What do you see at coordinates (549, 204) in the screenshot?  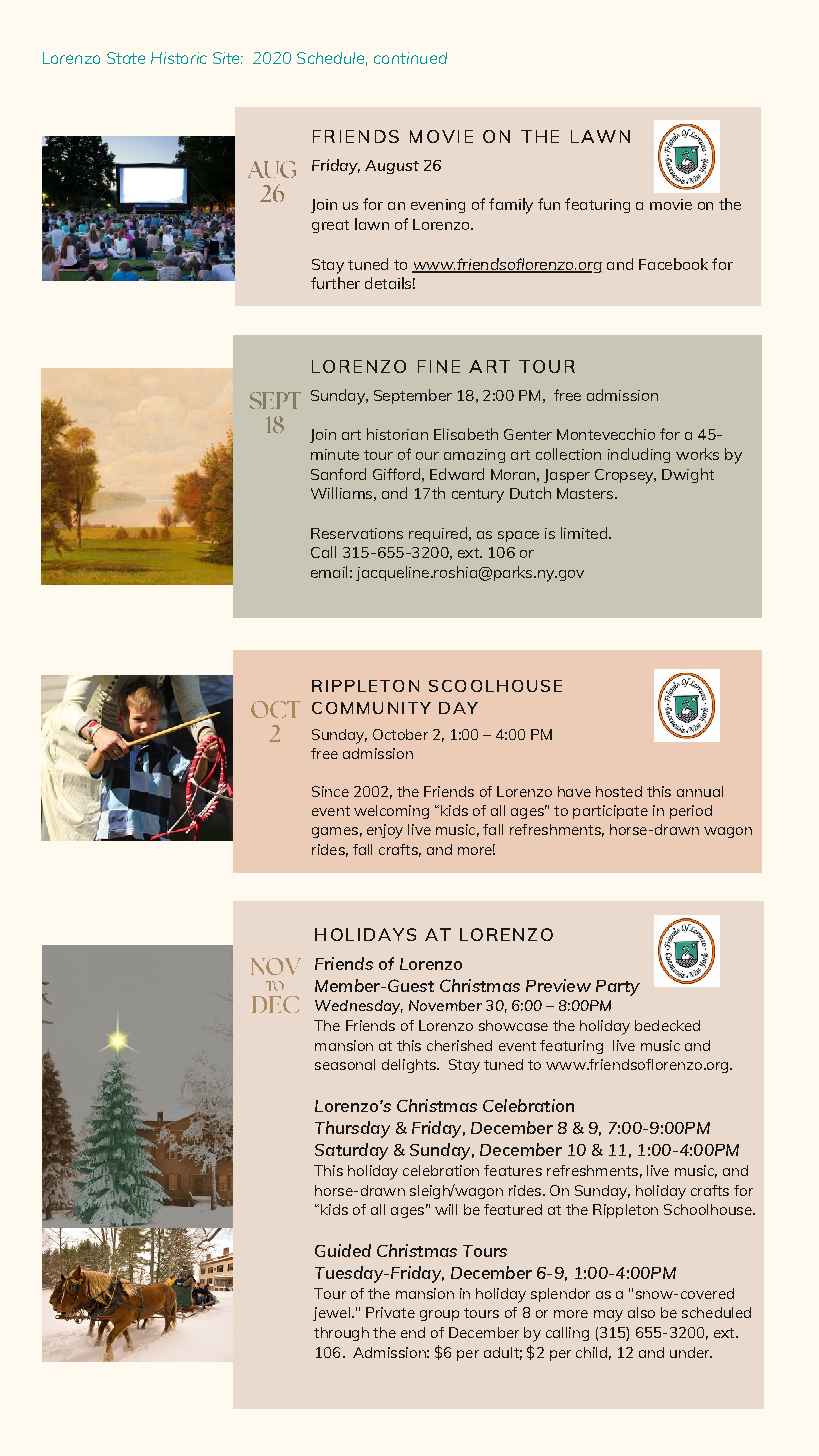 I see `fun` at bounding box center [549, 204].
